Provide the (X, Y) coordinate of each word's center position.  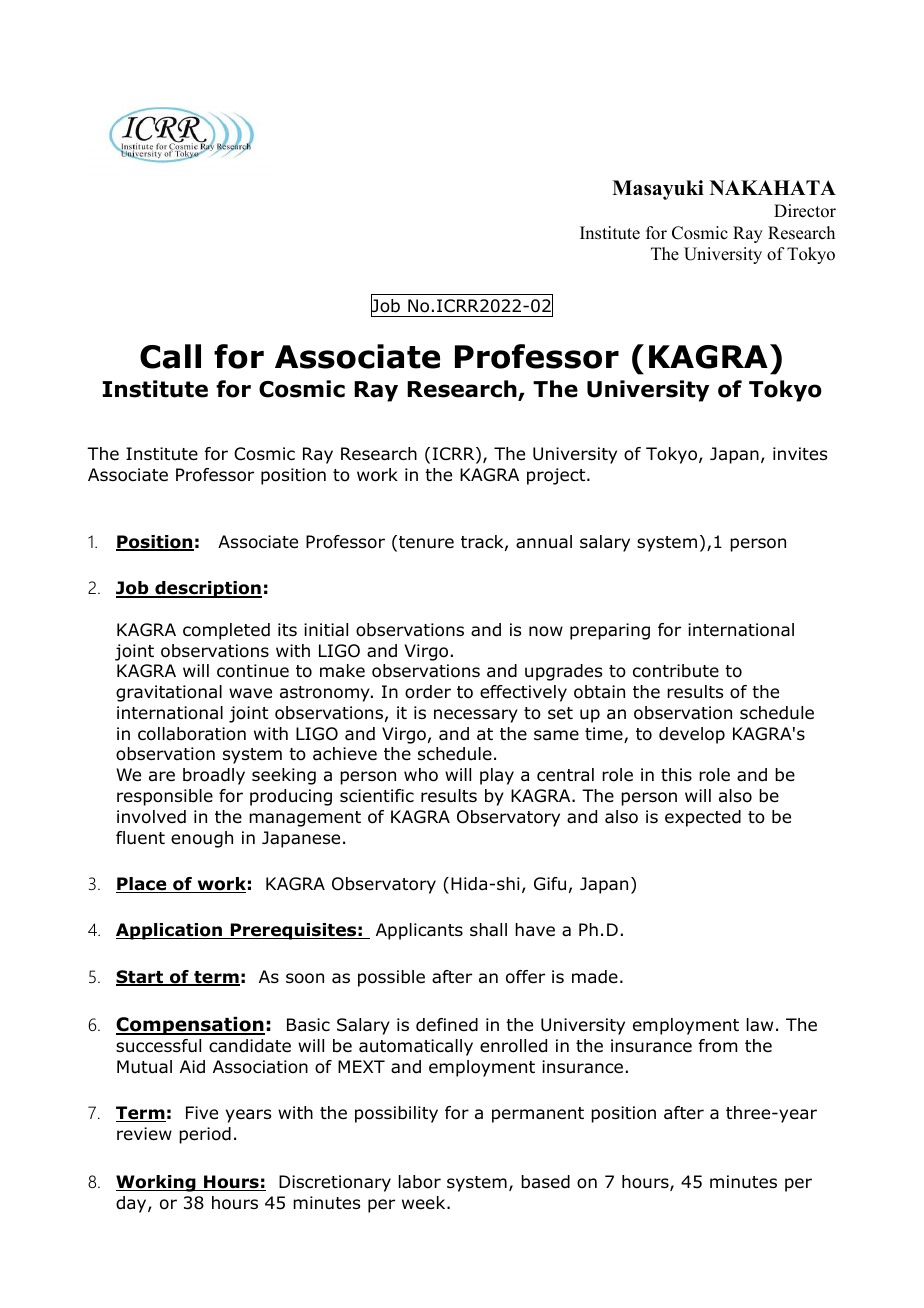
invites (800, 454)
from (718, 1046)
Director (805, 211)
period (205, 1135)
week (425, 1203)
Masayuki (658, 190)
